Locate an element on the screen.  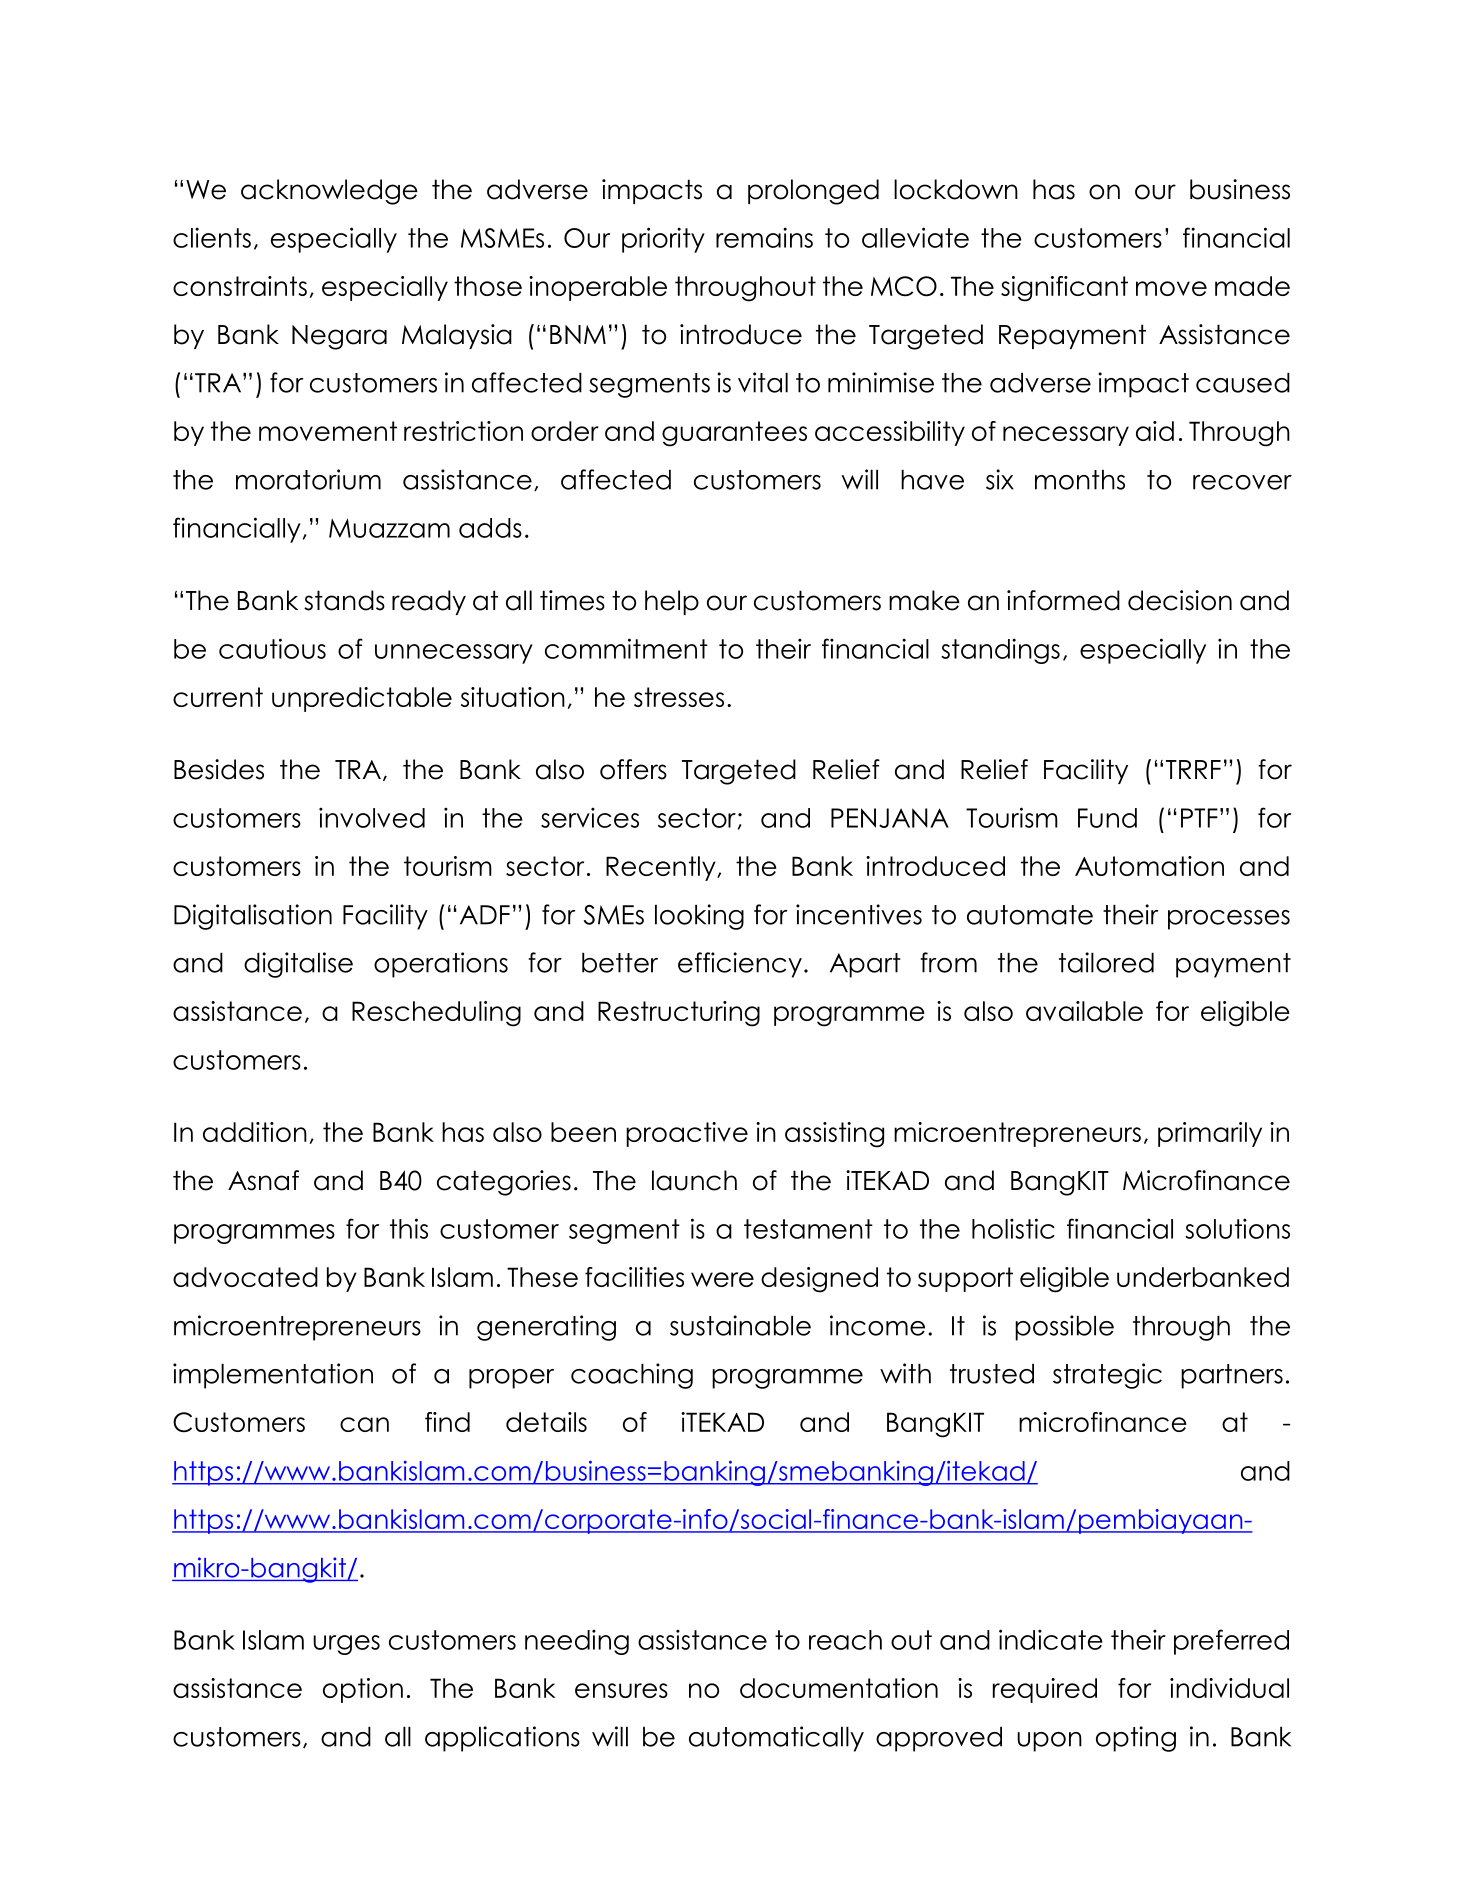
operations is located at coordinates (441, 965).
